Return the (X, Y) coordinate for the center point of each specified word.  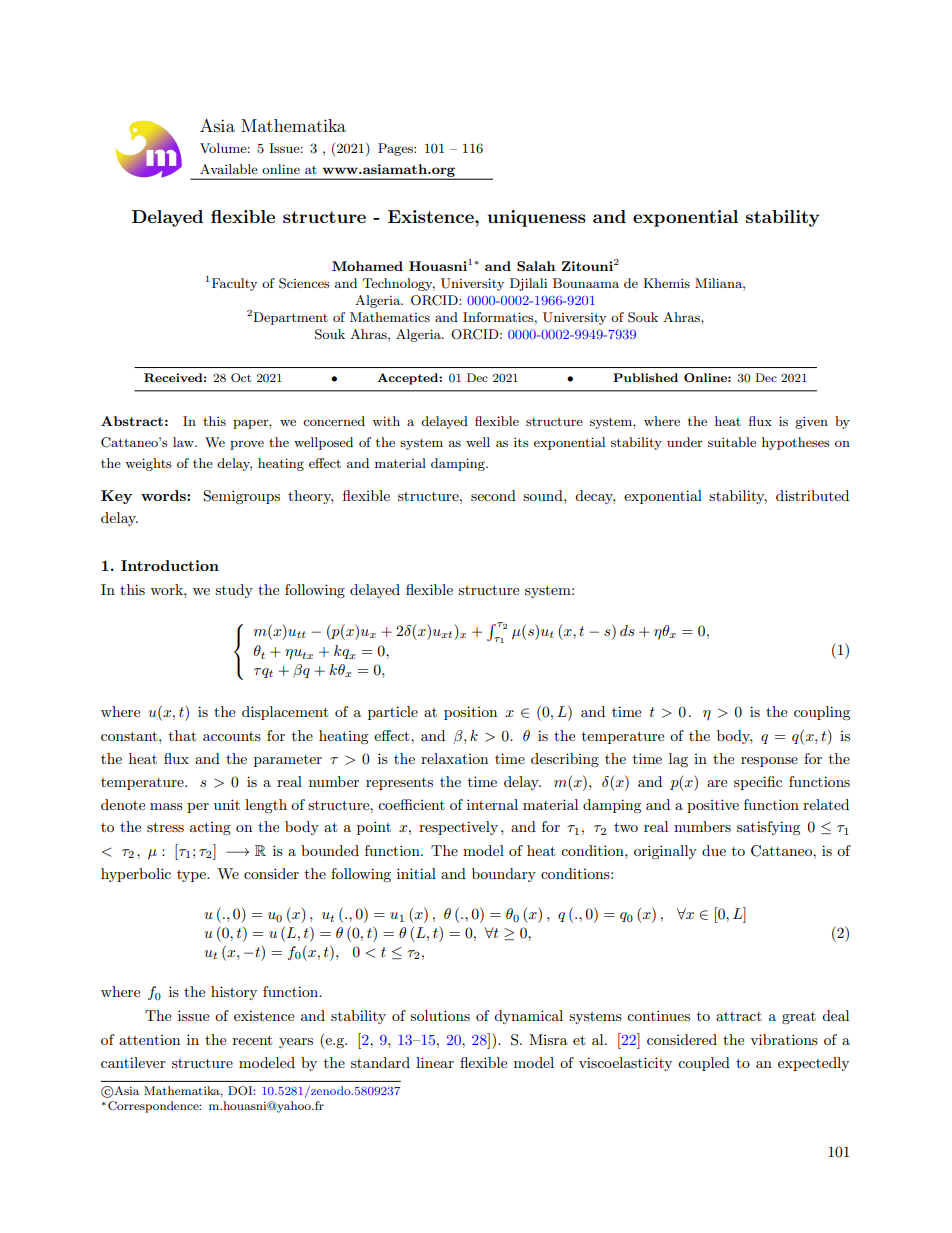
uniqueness (537, 218)
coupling (822, 713)
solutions (440, 1015)
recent (252, 1040)
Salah (536, 266)
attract (739, 1016)
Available (229, 169)
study (234, 591)
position (470, 713)
